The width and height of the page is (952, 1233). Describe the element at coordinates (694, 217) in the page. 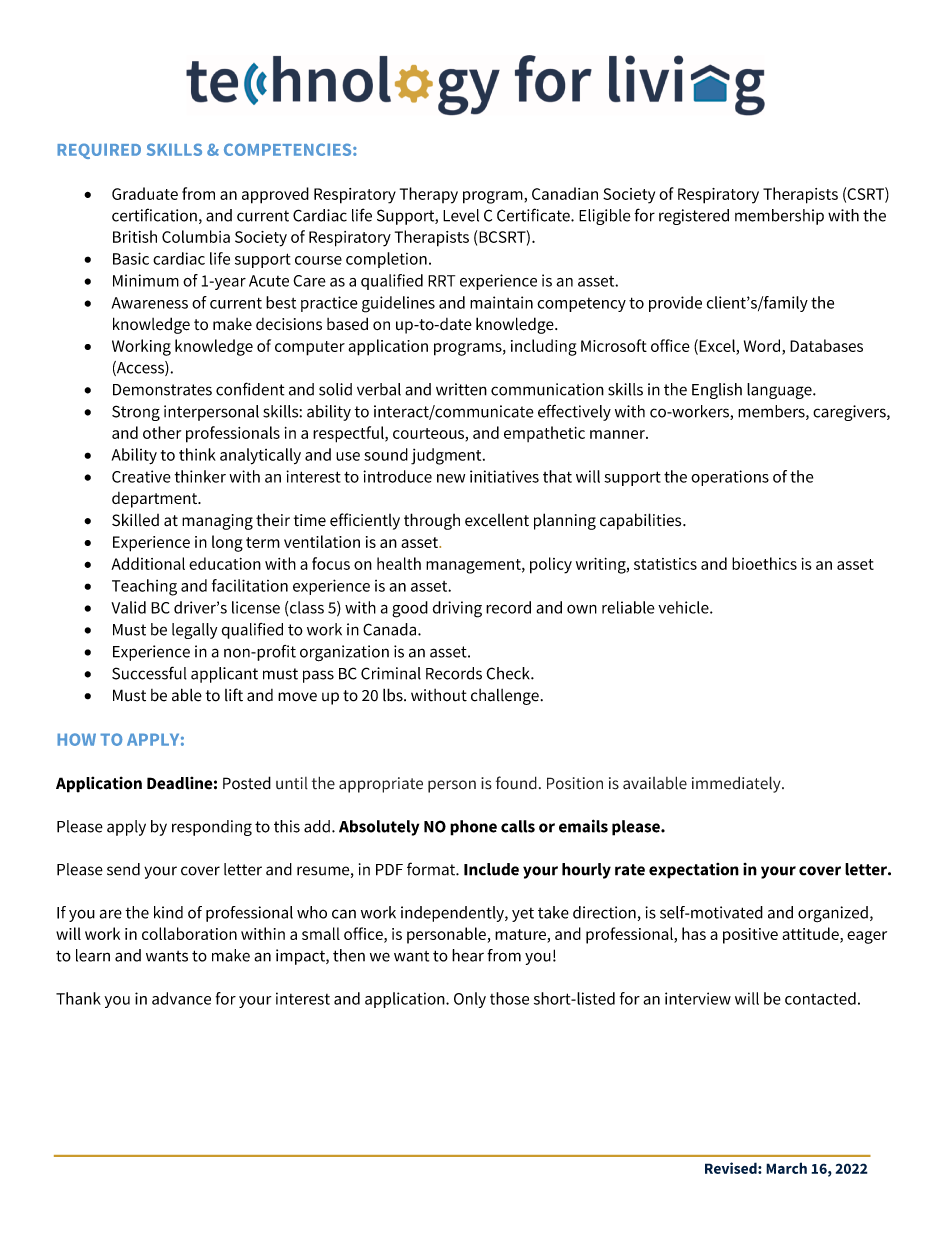

I see `registered` at that location.
